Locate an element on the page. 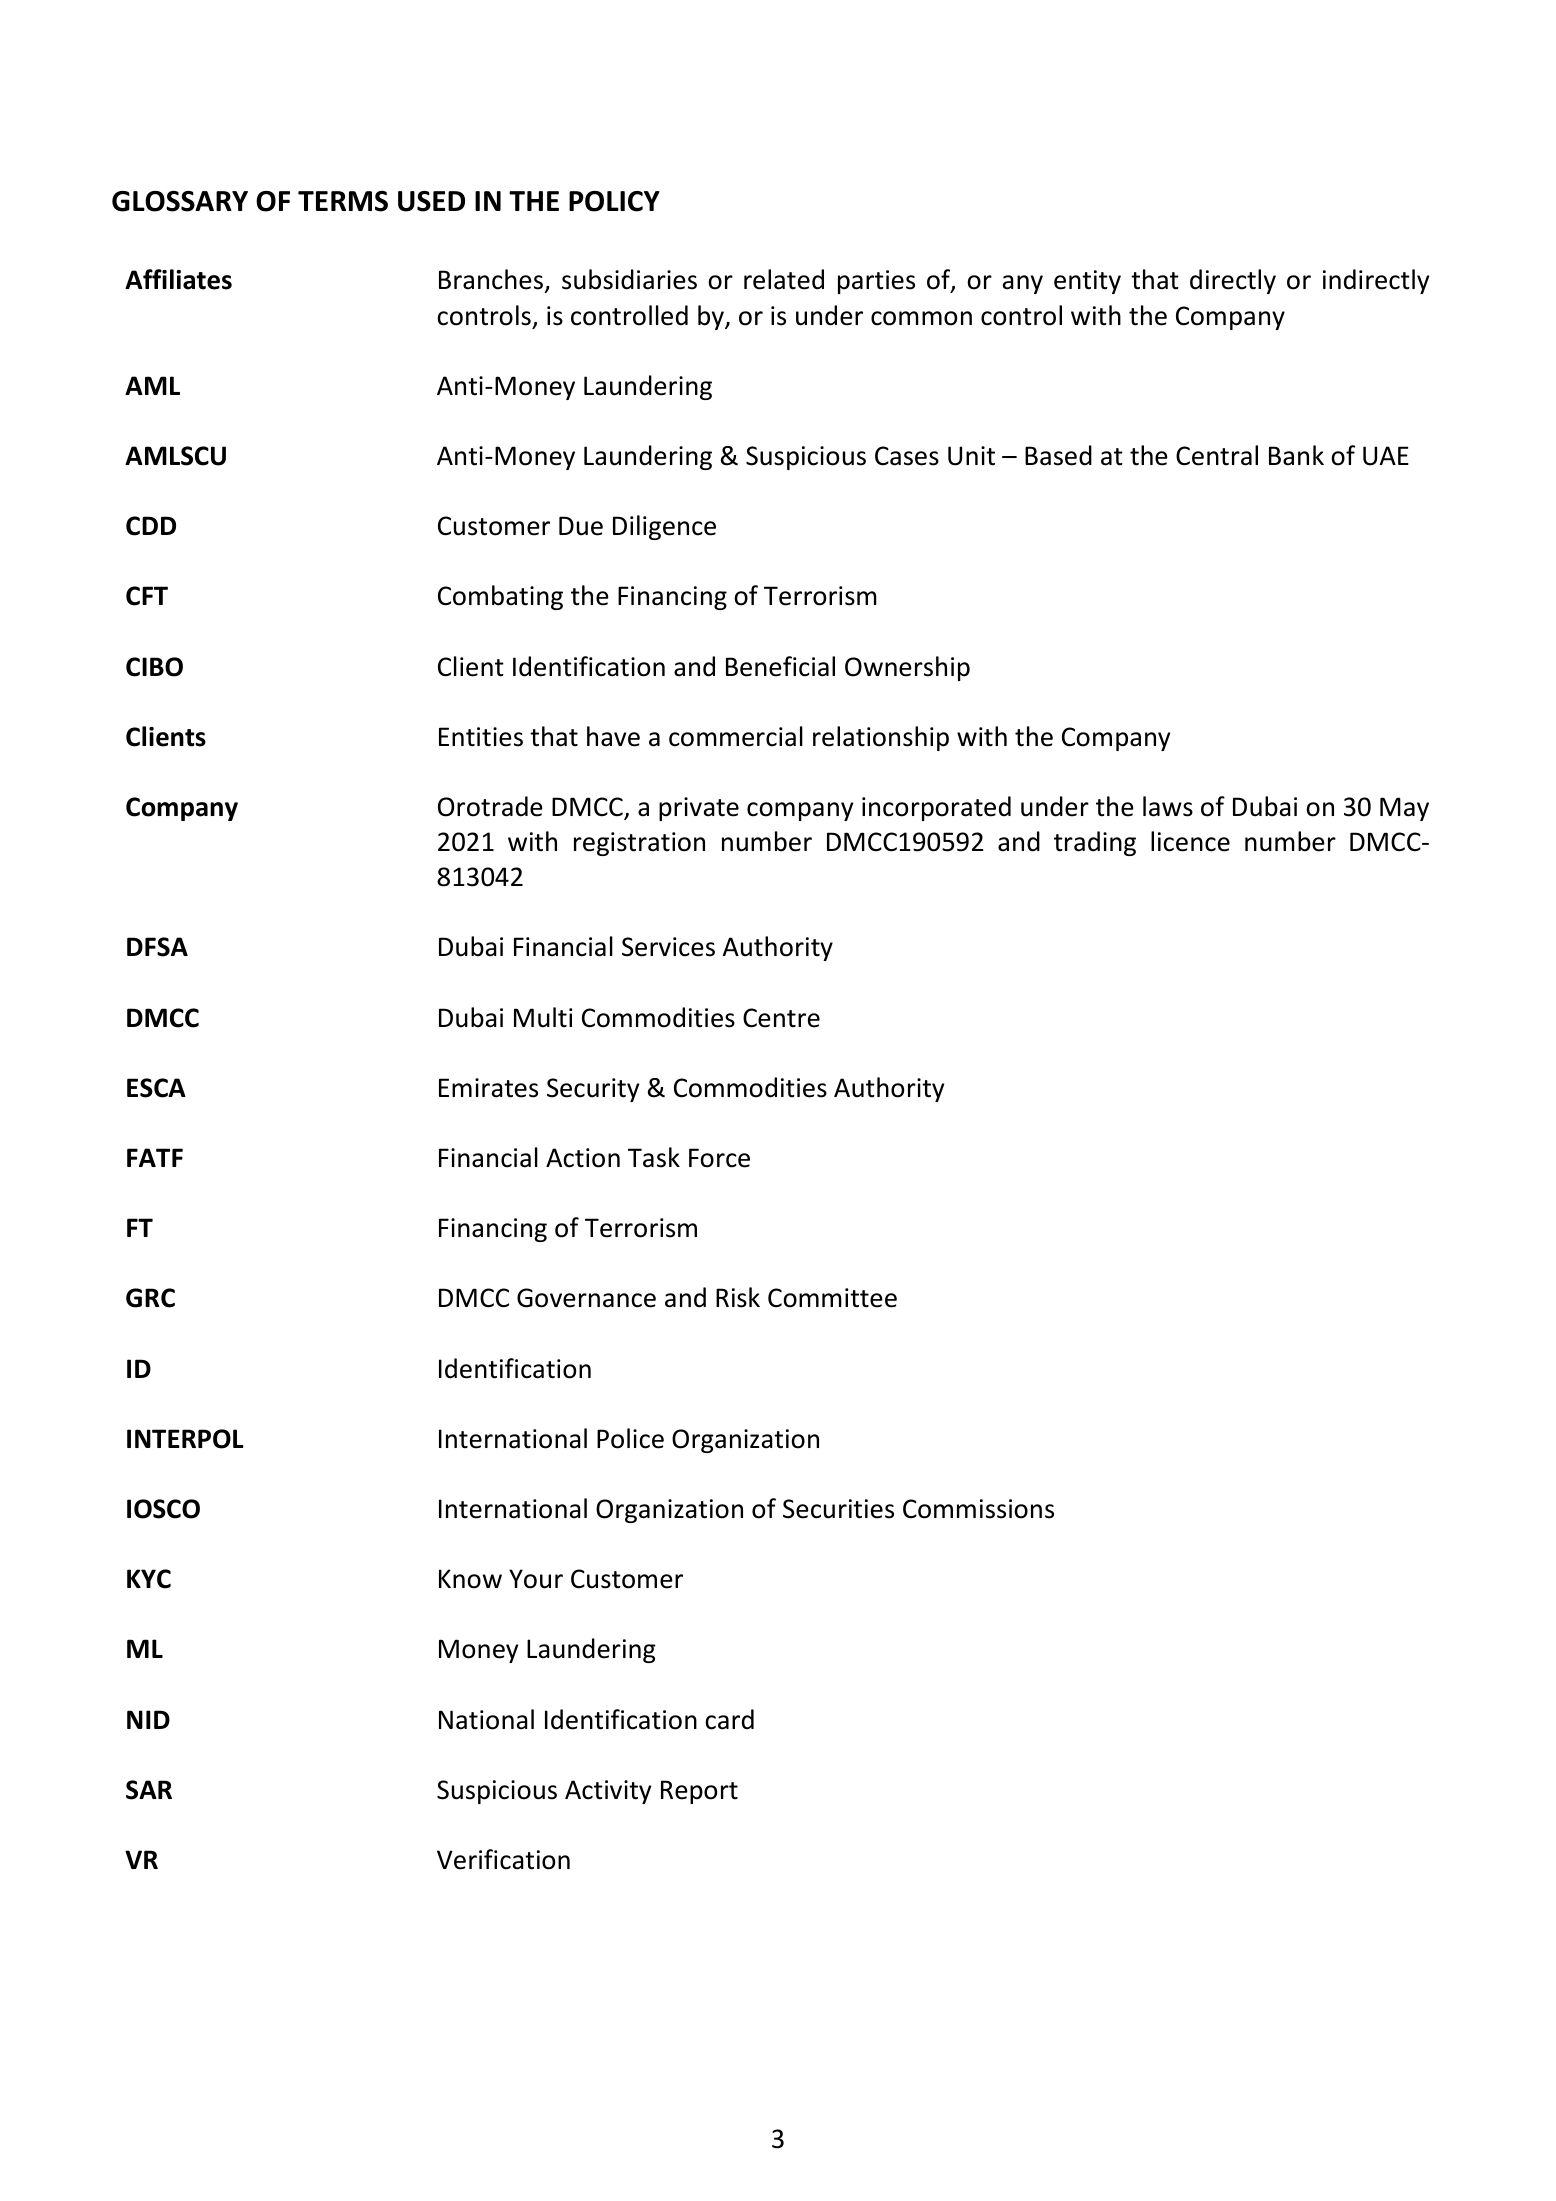  entity is located at coordinates (1087, 282).
